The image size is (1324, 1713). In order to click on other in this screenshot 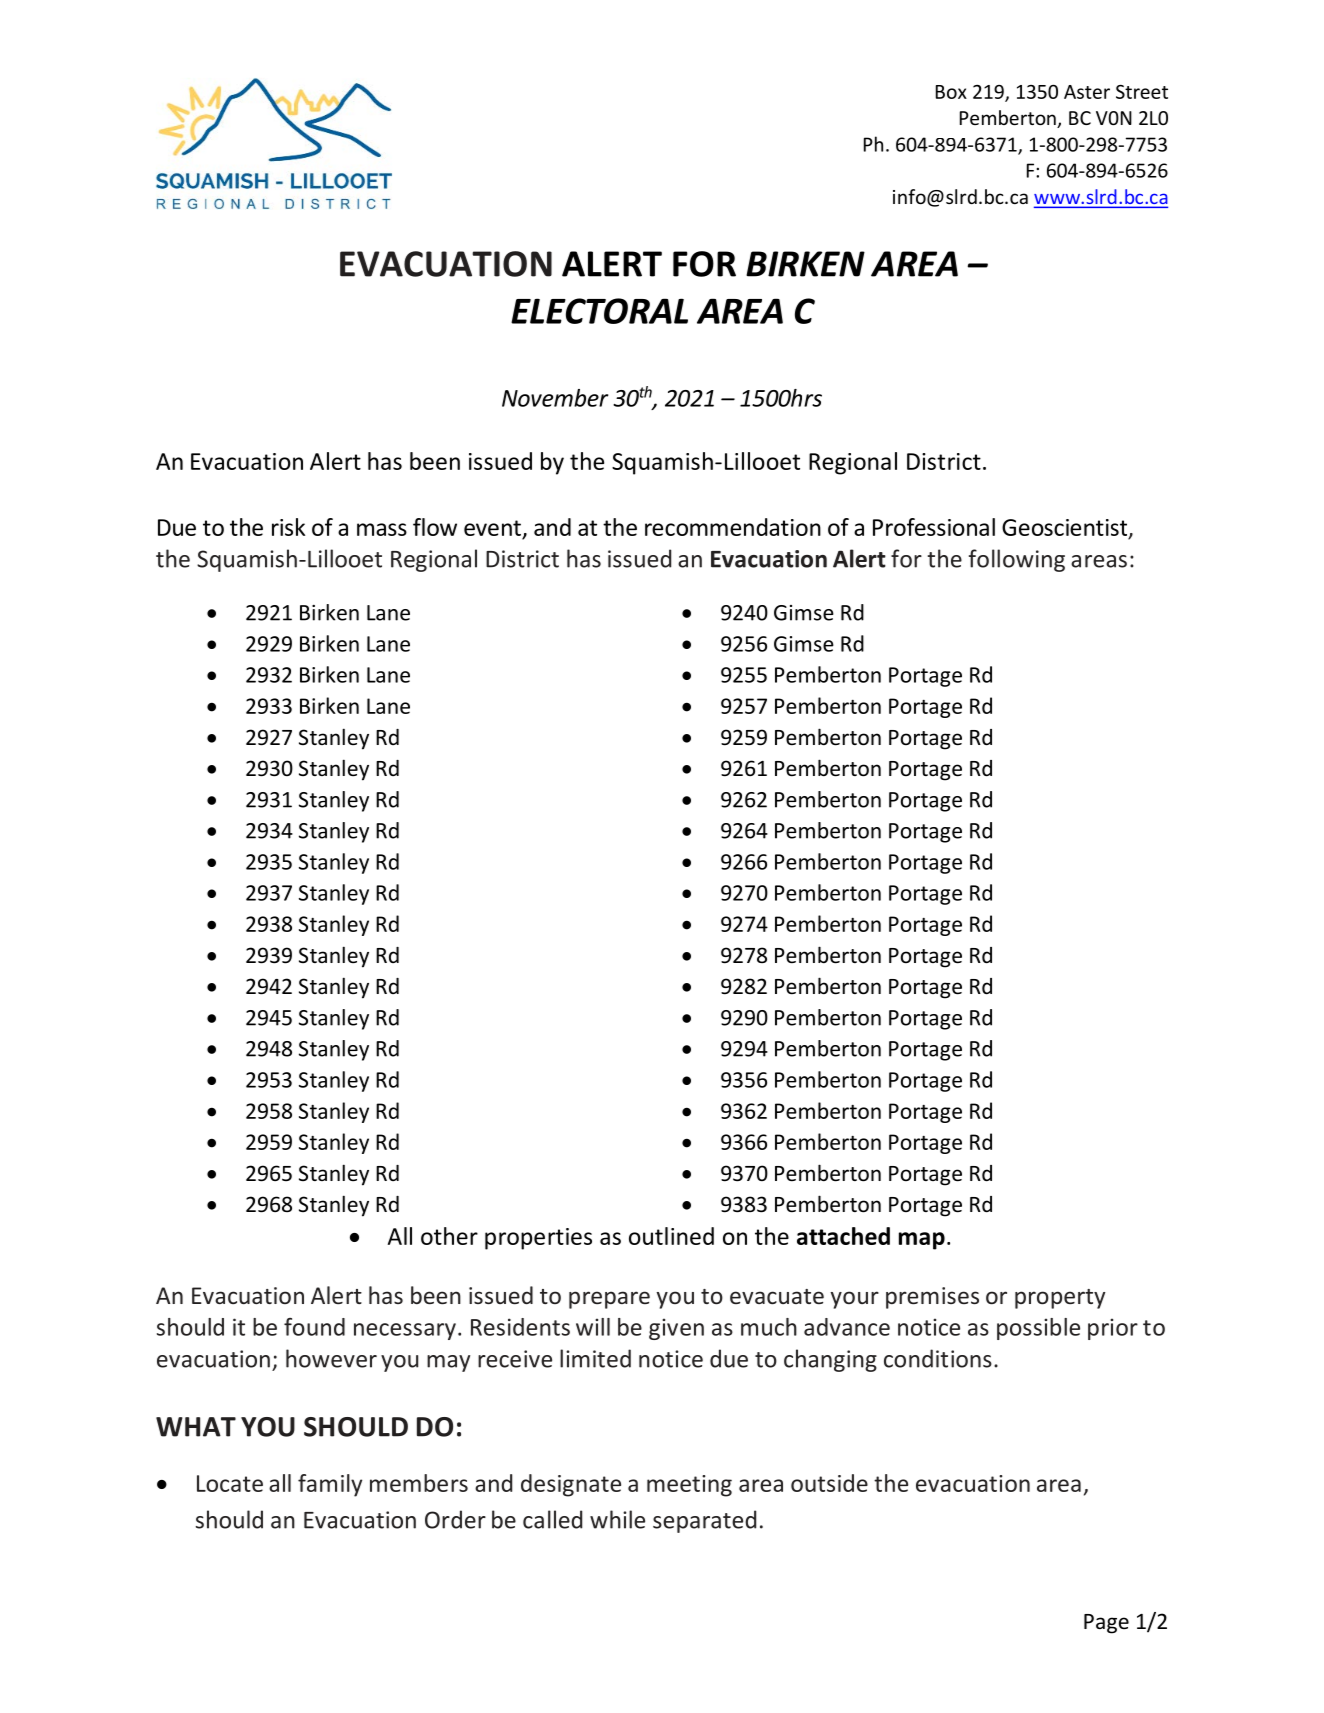, I will do `click(449, 1236)`.
